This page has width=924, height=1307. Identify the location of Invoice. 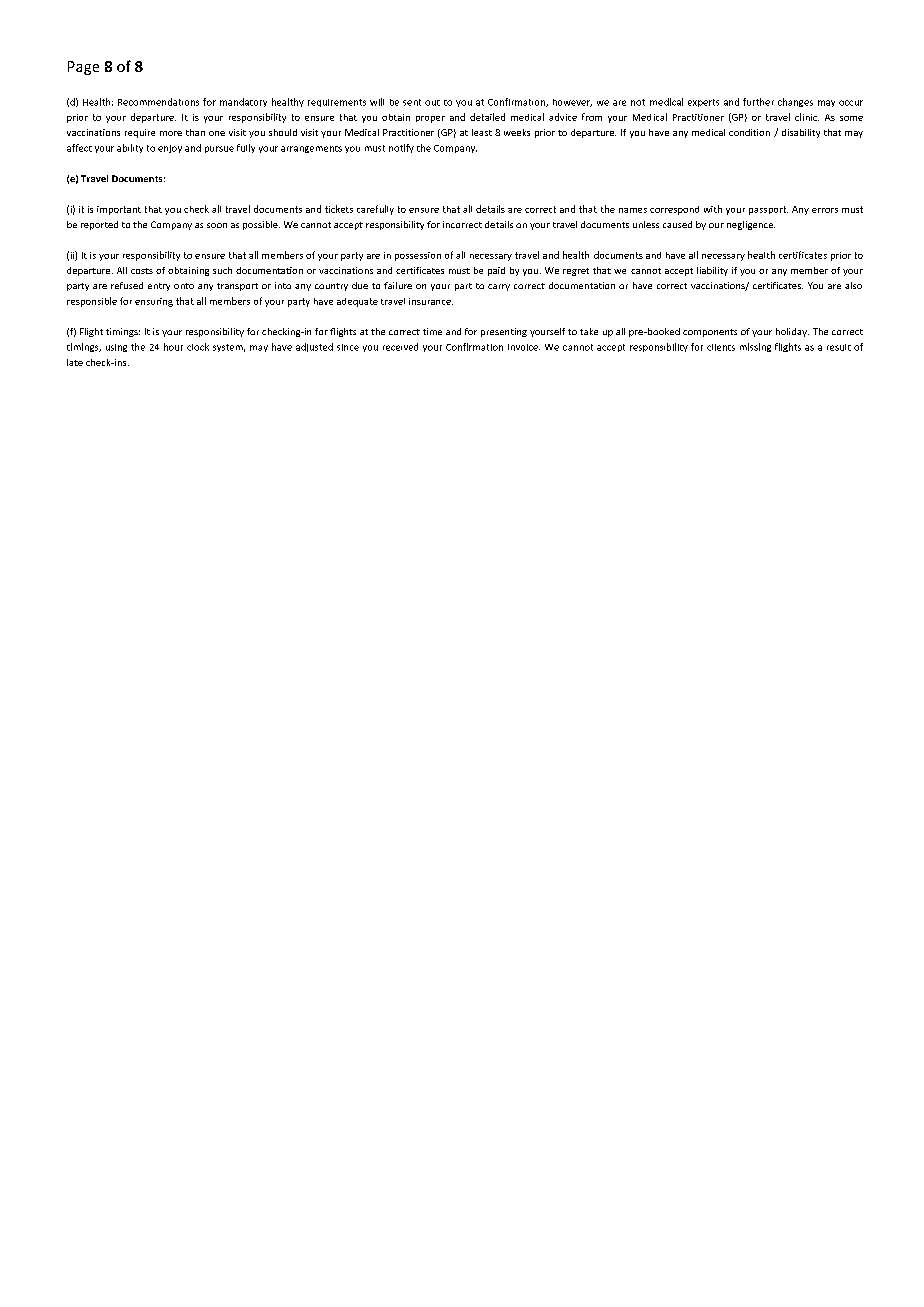
(524, 347).
